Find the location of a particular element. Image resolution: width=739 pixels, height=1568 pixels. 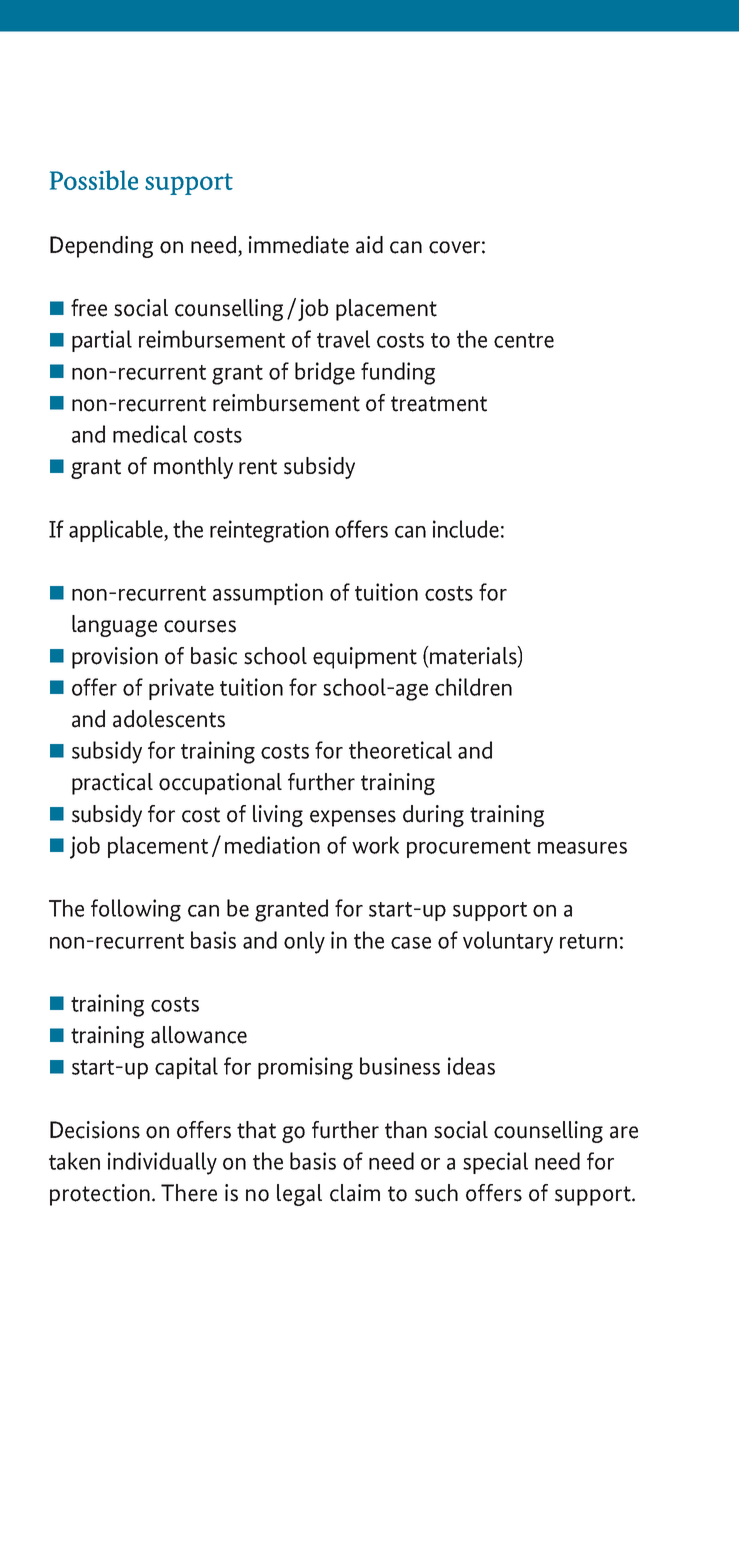

claim is located at coordinates (355, 1193).
